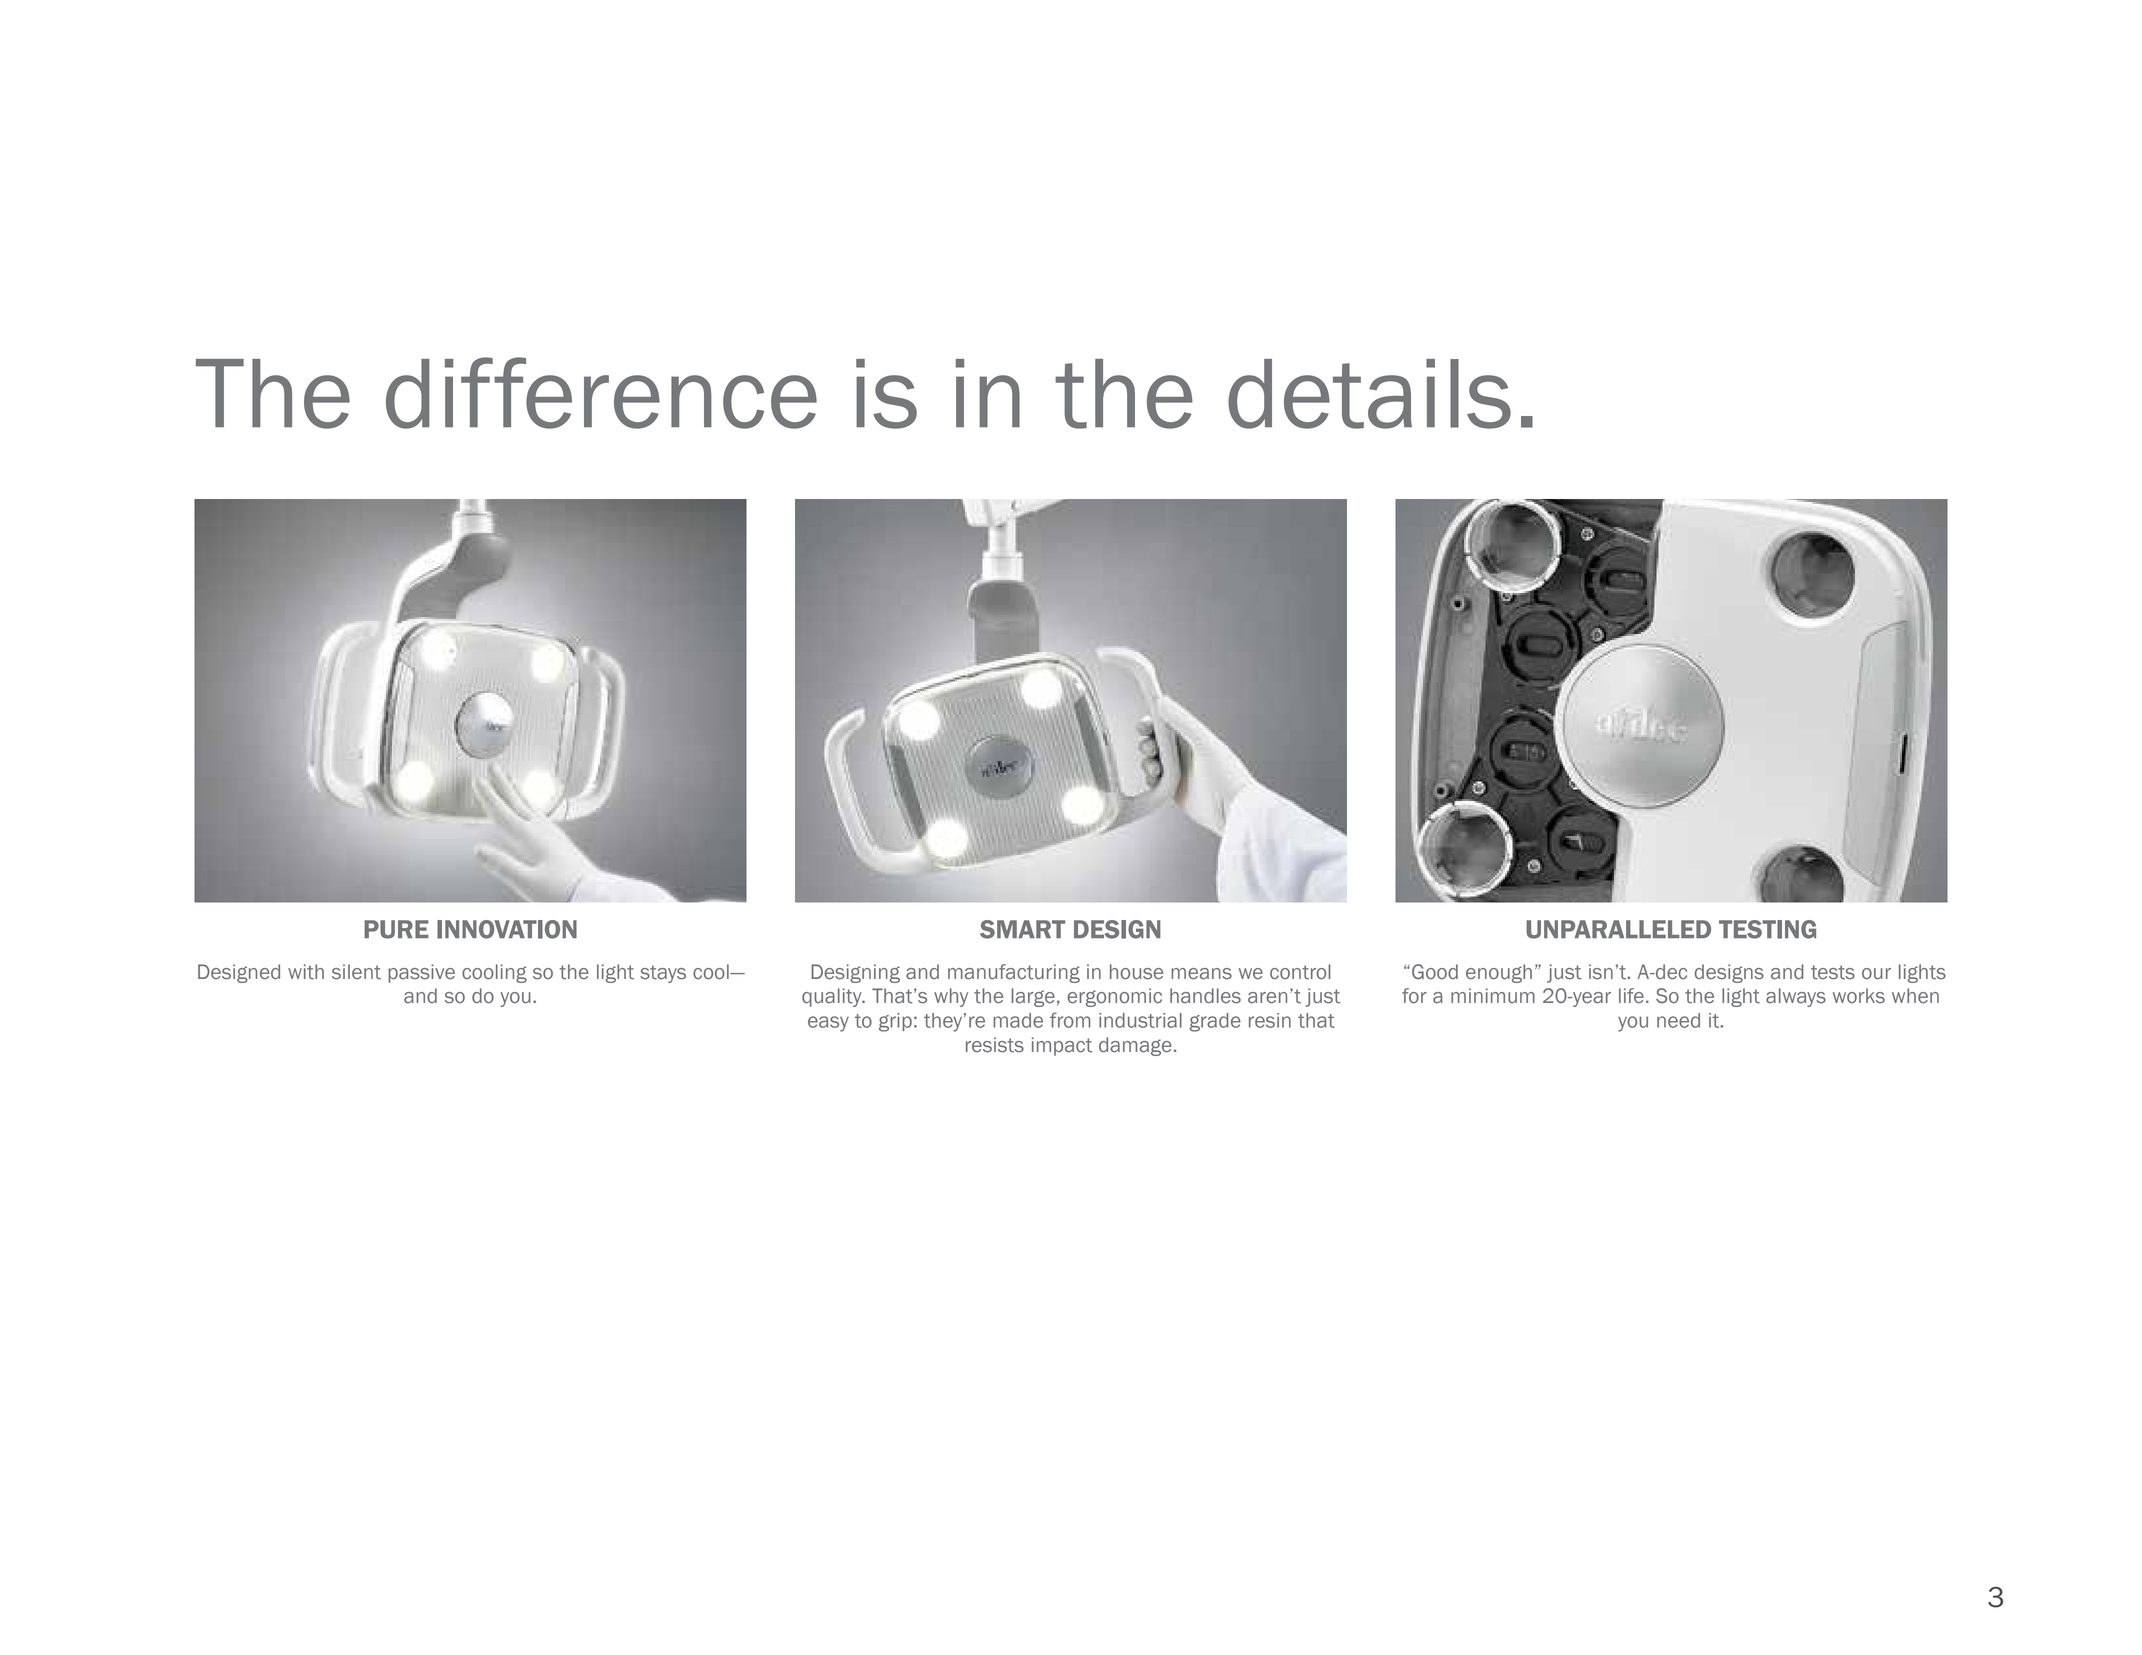 This screenshot has height=1655, width=2142. Describe the element at coordinates (396, 929) in the screenshot. I see `PURE` at that location.
